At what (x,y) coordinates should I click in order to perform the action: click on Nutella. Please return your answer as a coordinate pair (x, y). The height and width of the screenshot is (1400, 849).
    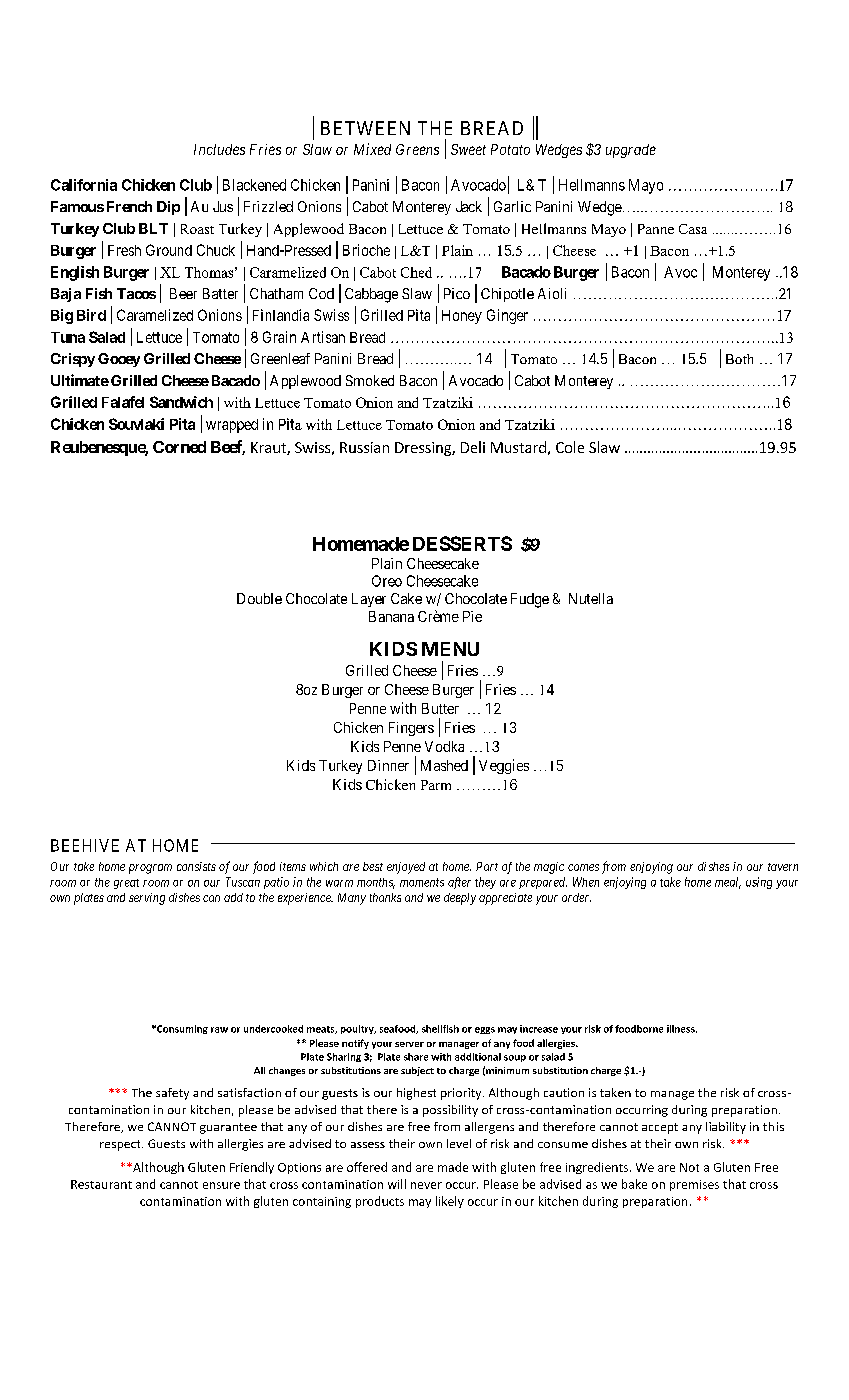
    Looking at the image, I should click on (591, 598).
